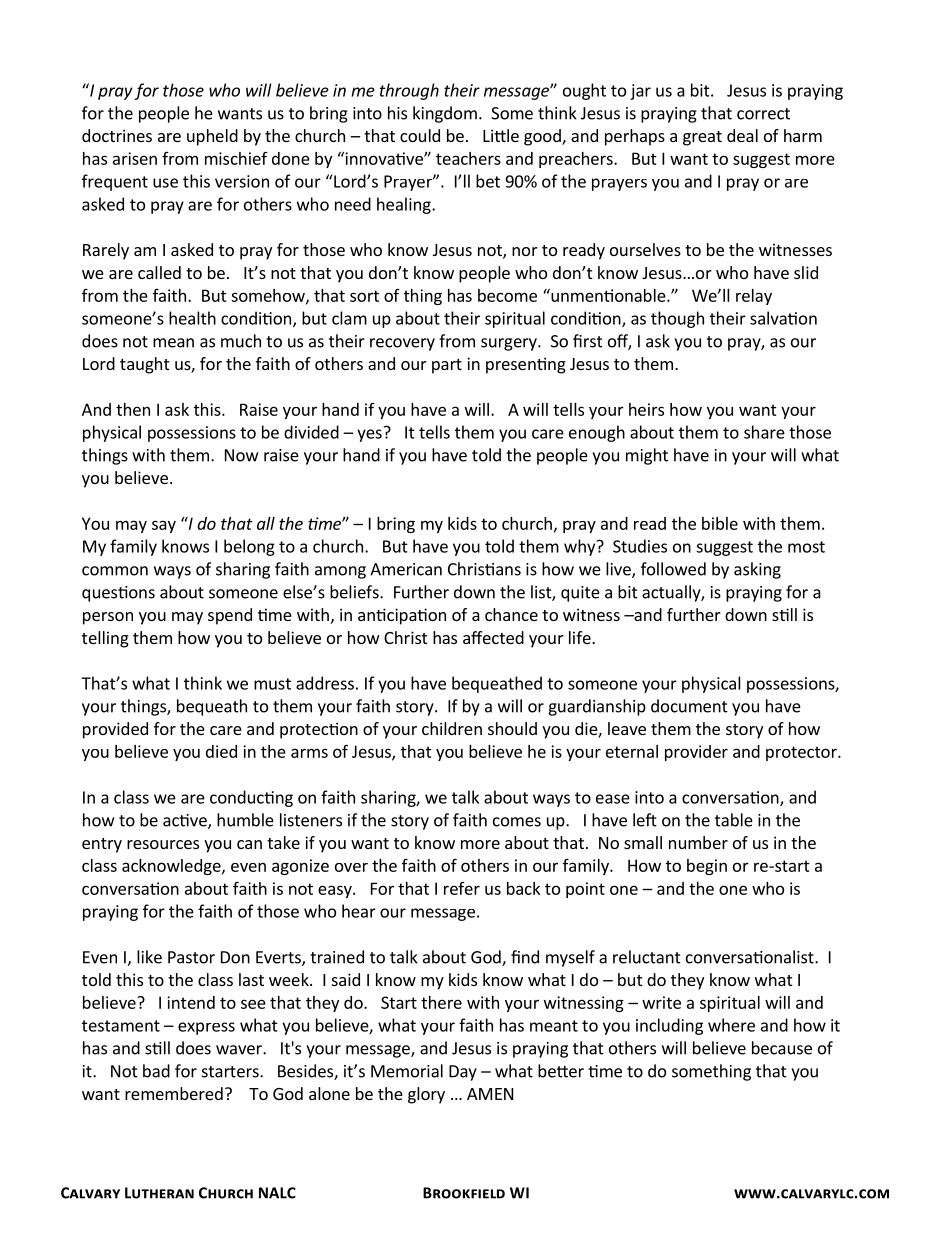 The width and height of the screenshot is (952, 1233). I want to click on upheld, so click(212, 137).
